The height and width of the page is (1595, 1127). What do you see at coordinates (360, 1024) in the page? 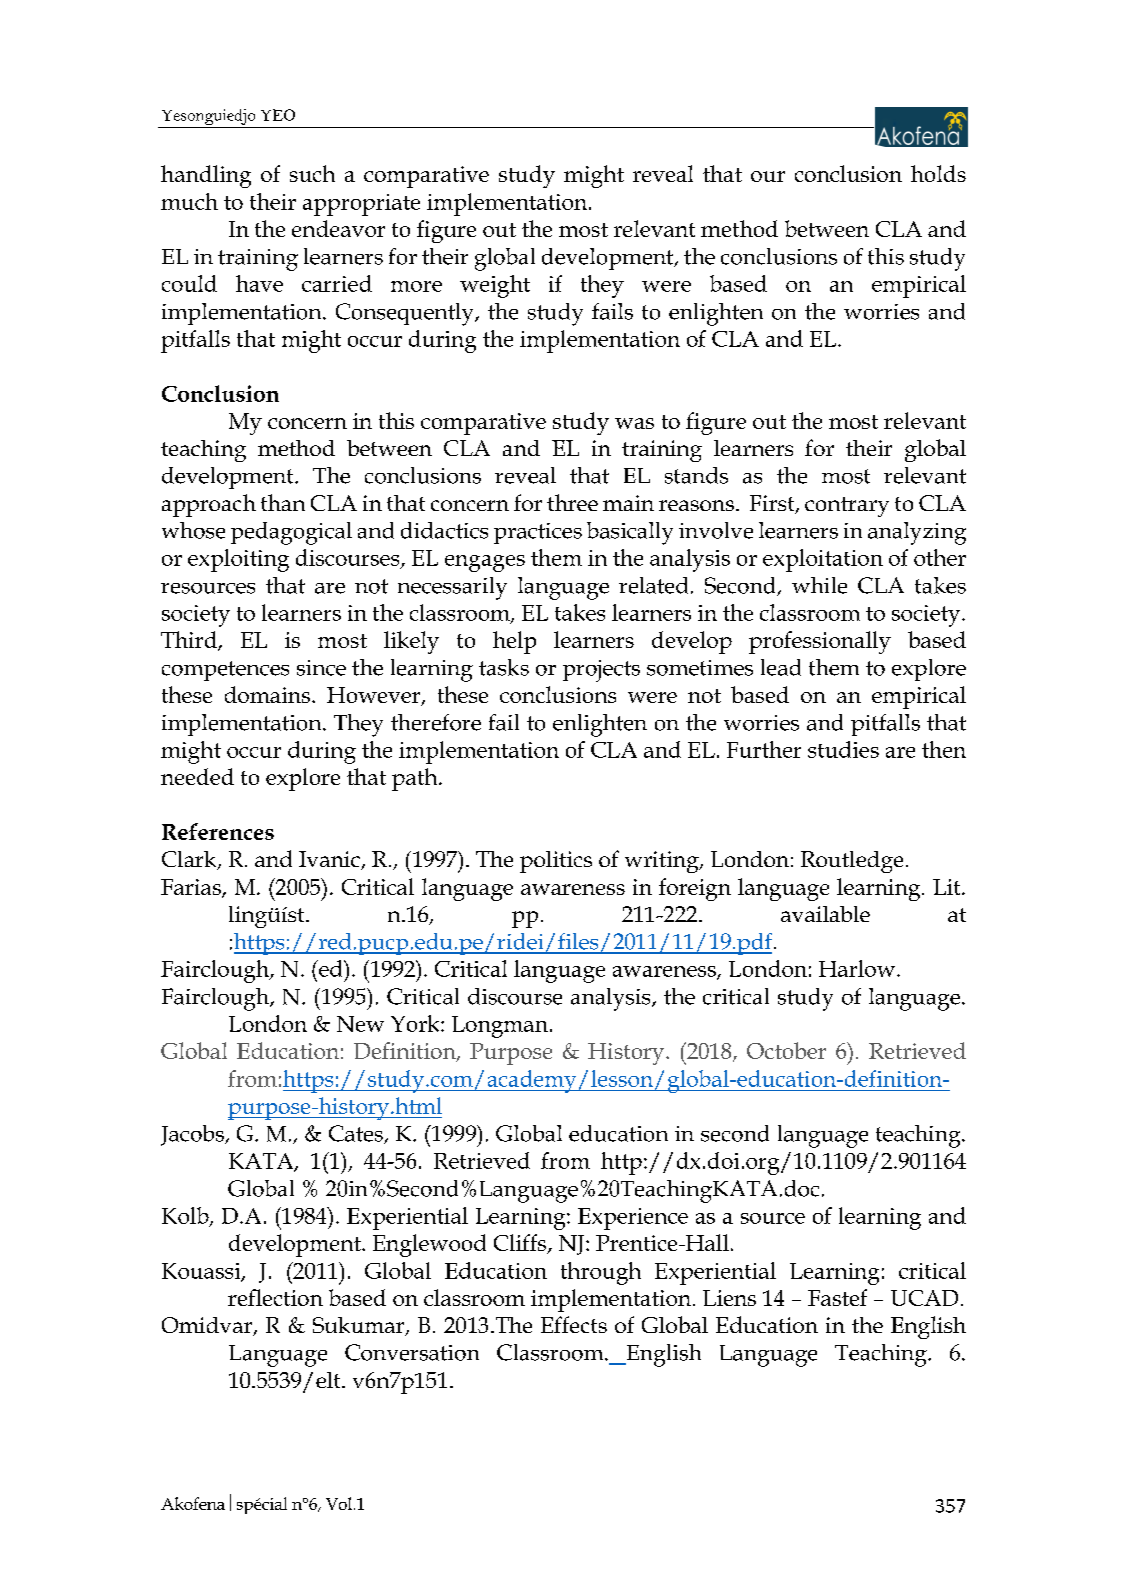
I see `New` at bounding box center [360, 1024].
